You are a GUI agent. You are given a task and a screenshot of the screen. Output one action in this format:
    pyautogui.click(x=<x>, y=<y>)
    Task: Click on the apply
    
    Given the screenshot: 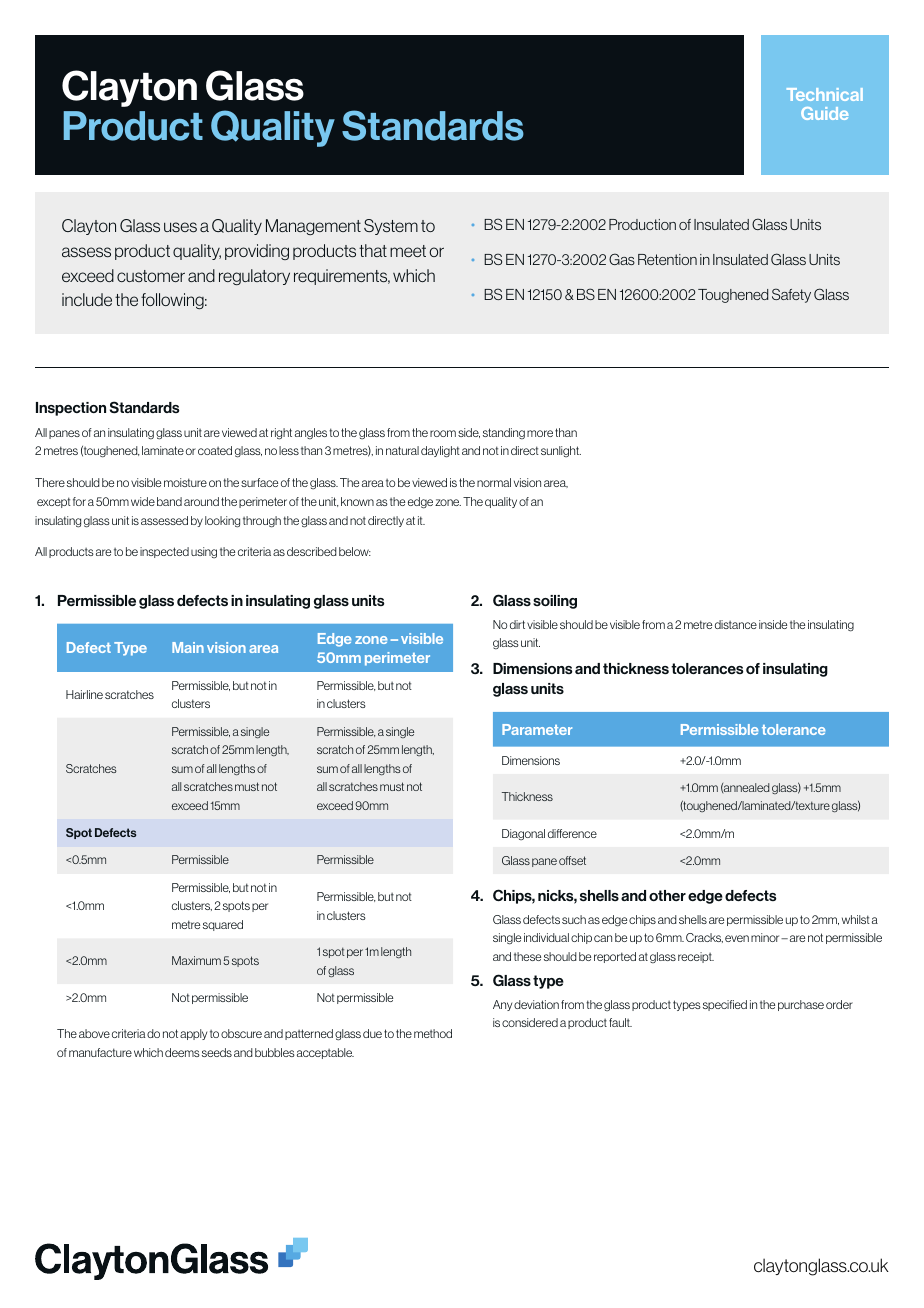 What is the action you would take?
    pyautogui.click(x=193, y=1034)
